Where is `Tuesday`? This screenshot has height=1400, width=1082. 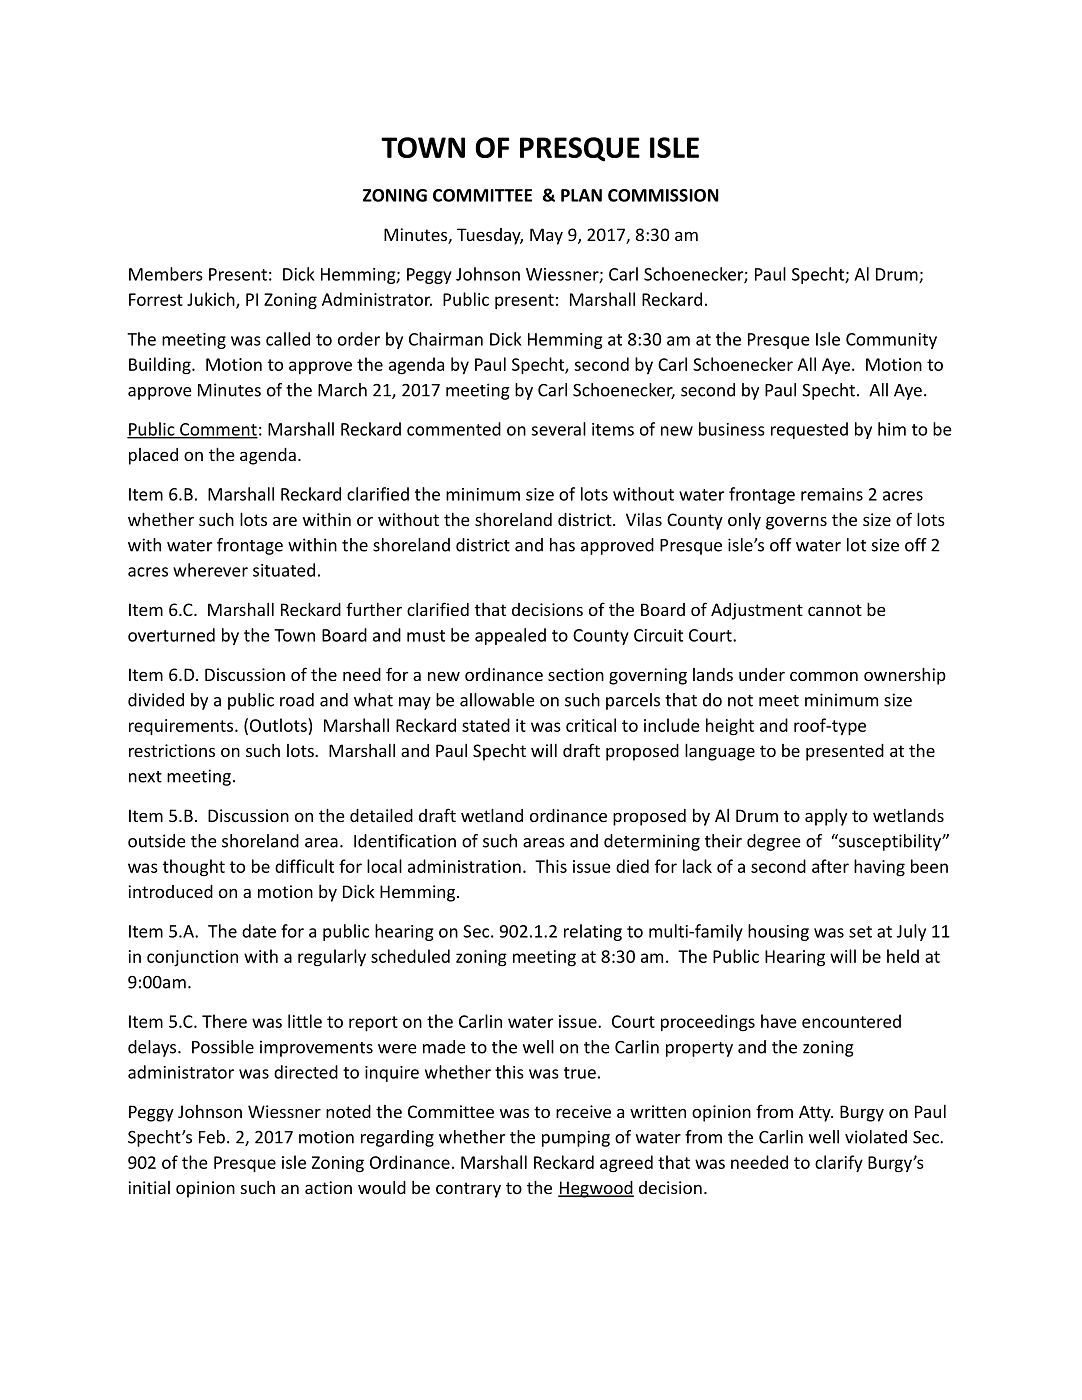
Tuesday is located at coordinates (490, 236).
